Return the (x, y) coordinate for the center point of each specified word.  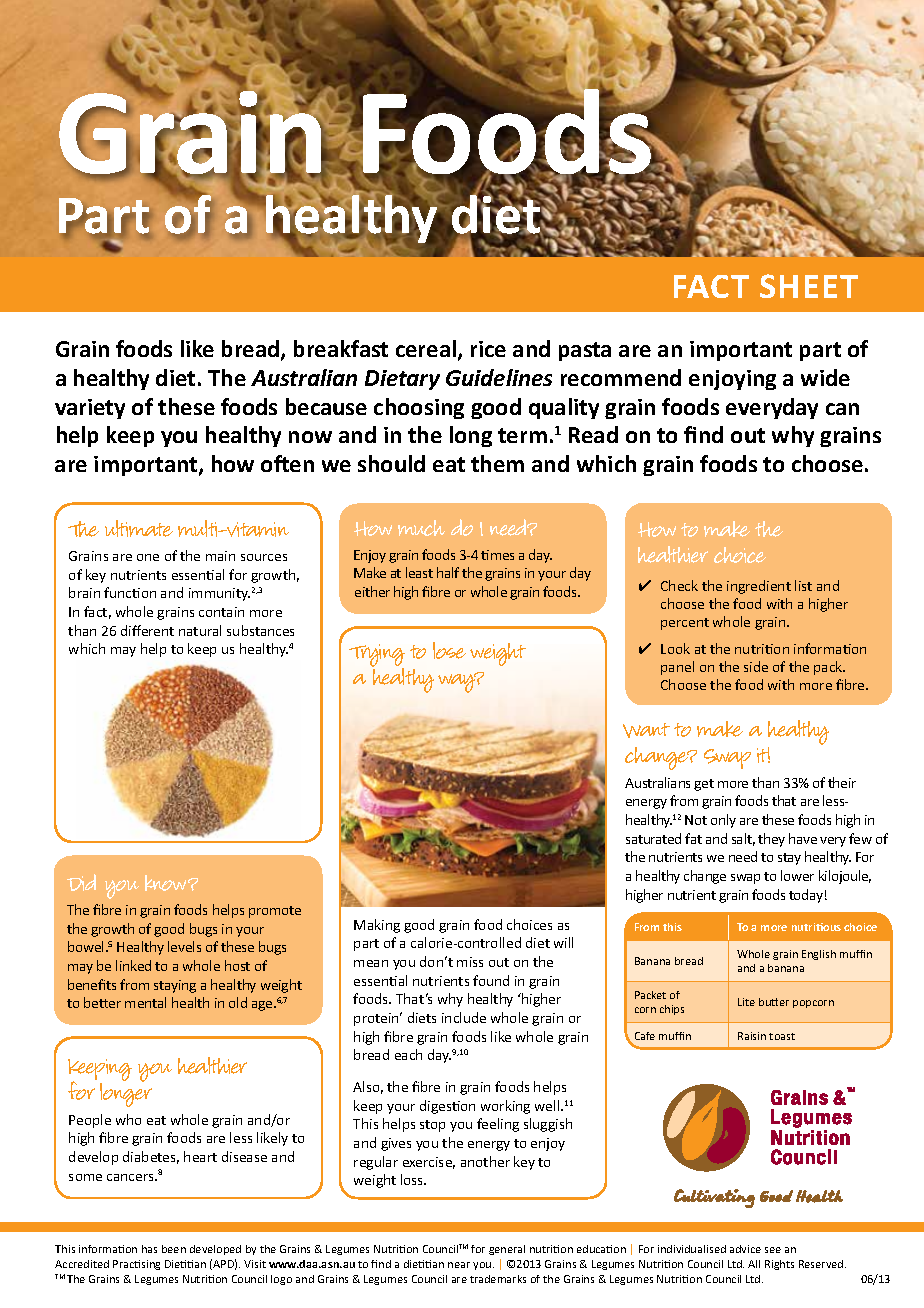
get (704, 785)
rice (488, 349)
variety (90, 409)
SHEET (809, 286)
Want (646, 730)
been (174, 1249)
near (459, 1265)
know (167, 883)
